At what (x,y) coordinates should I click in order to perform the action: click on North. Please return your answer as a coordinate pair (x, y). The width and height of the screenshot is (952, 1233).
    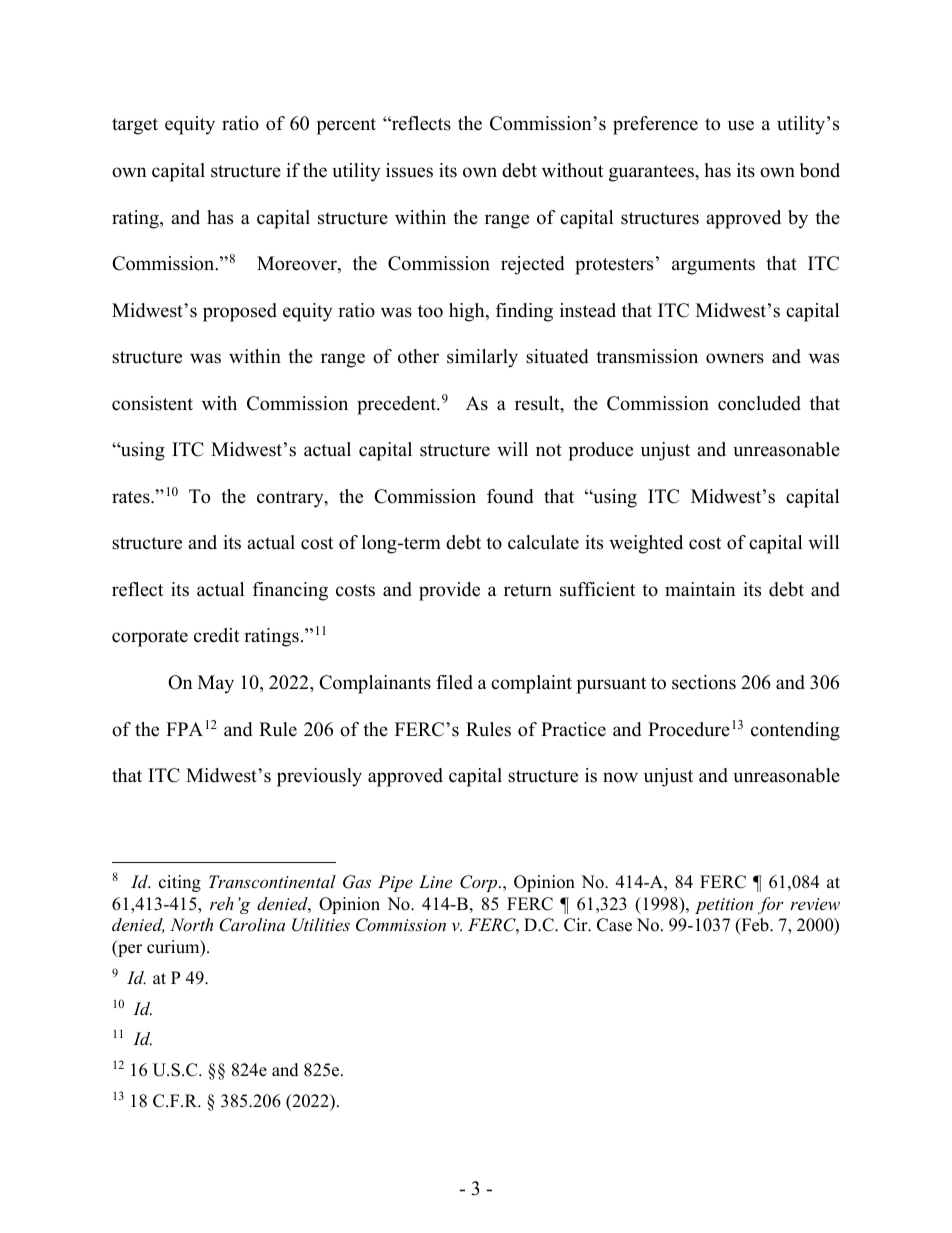
    Looking at the image, I should click on (191, 924).
